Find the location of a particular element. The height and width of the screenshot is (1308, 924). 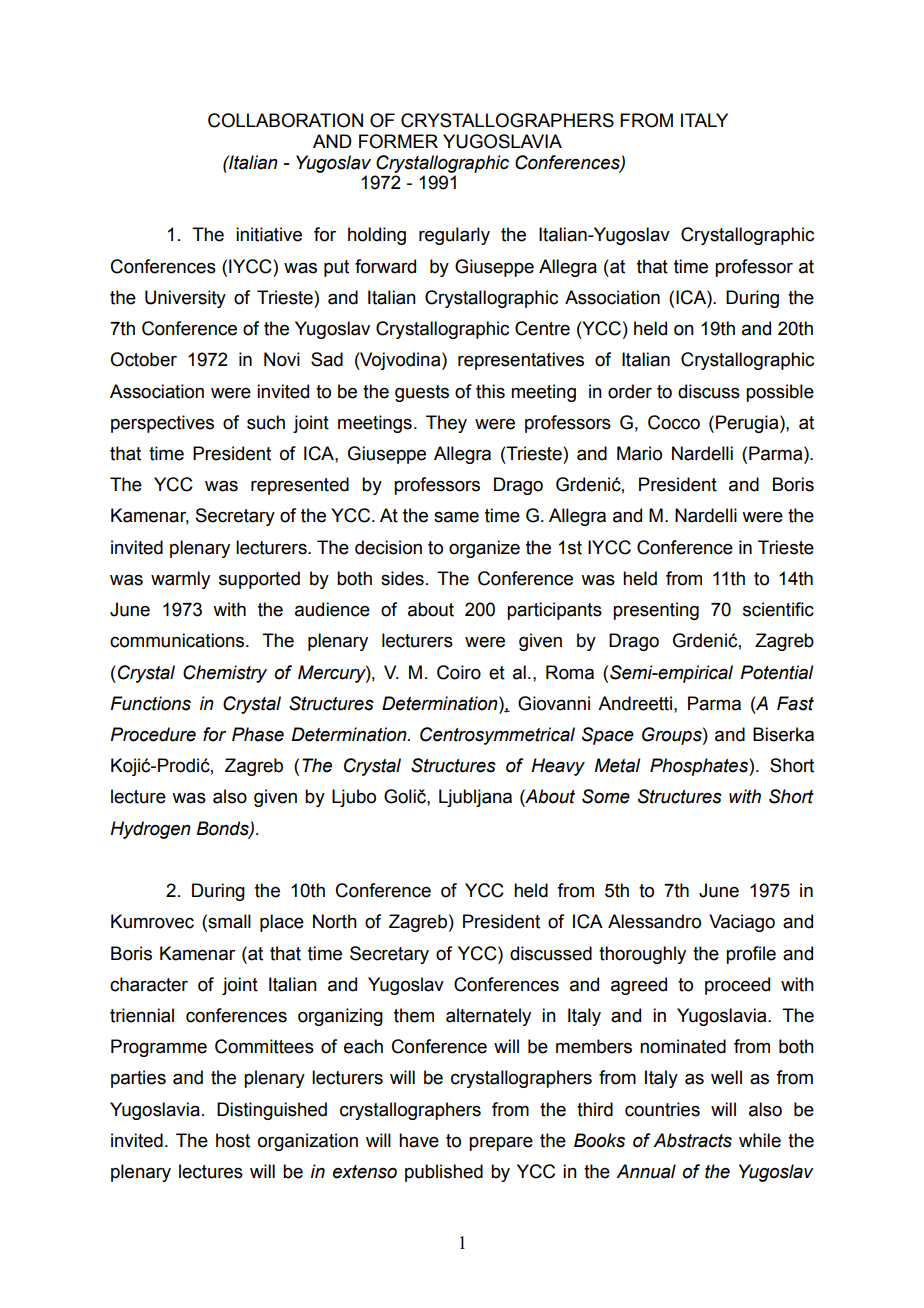

Potential is located at coordinates (776, 672).
